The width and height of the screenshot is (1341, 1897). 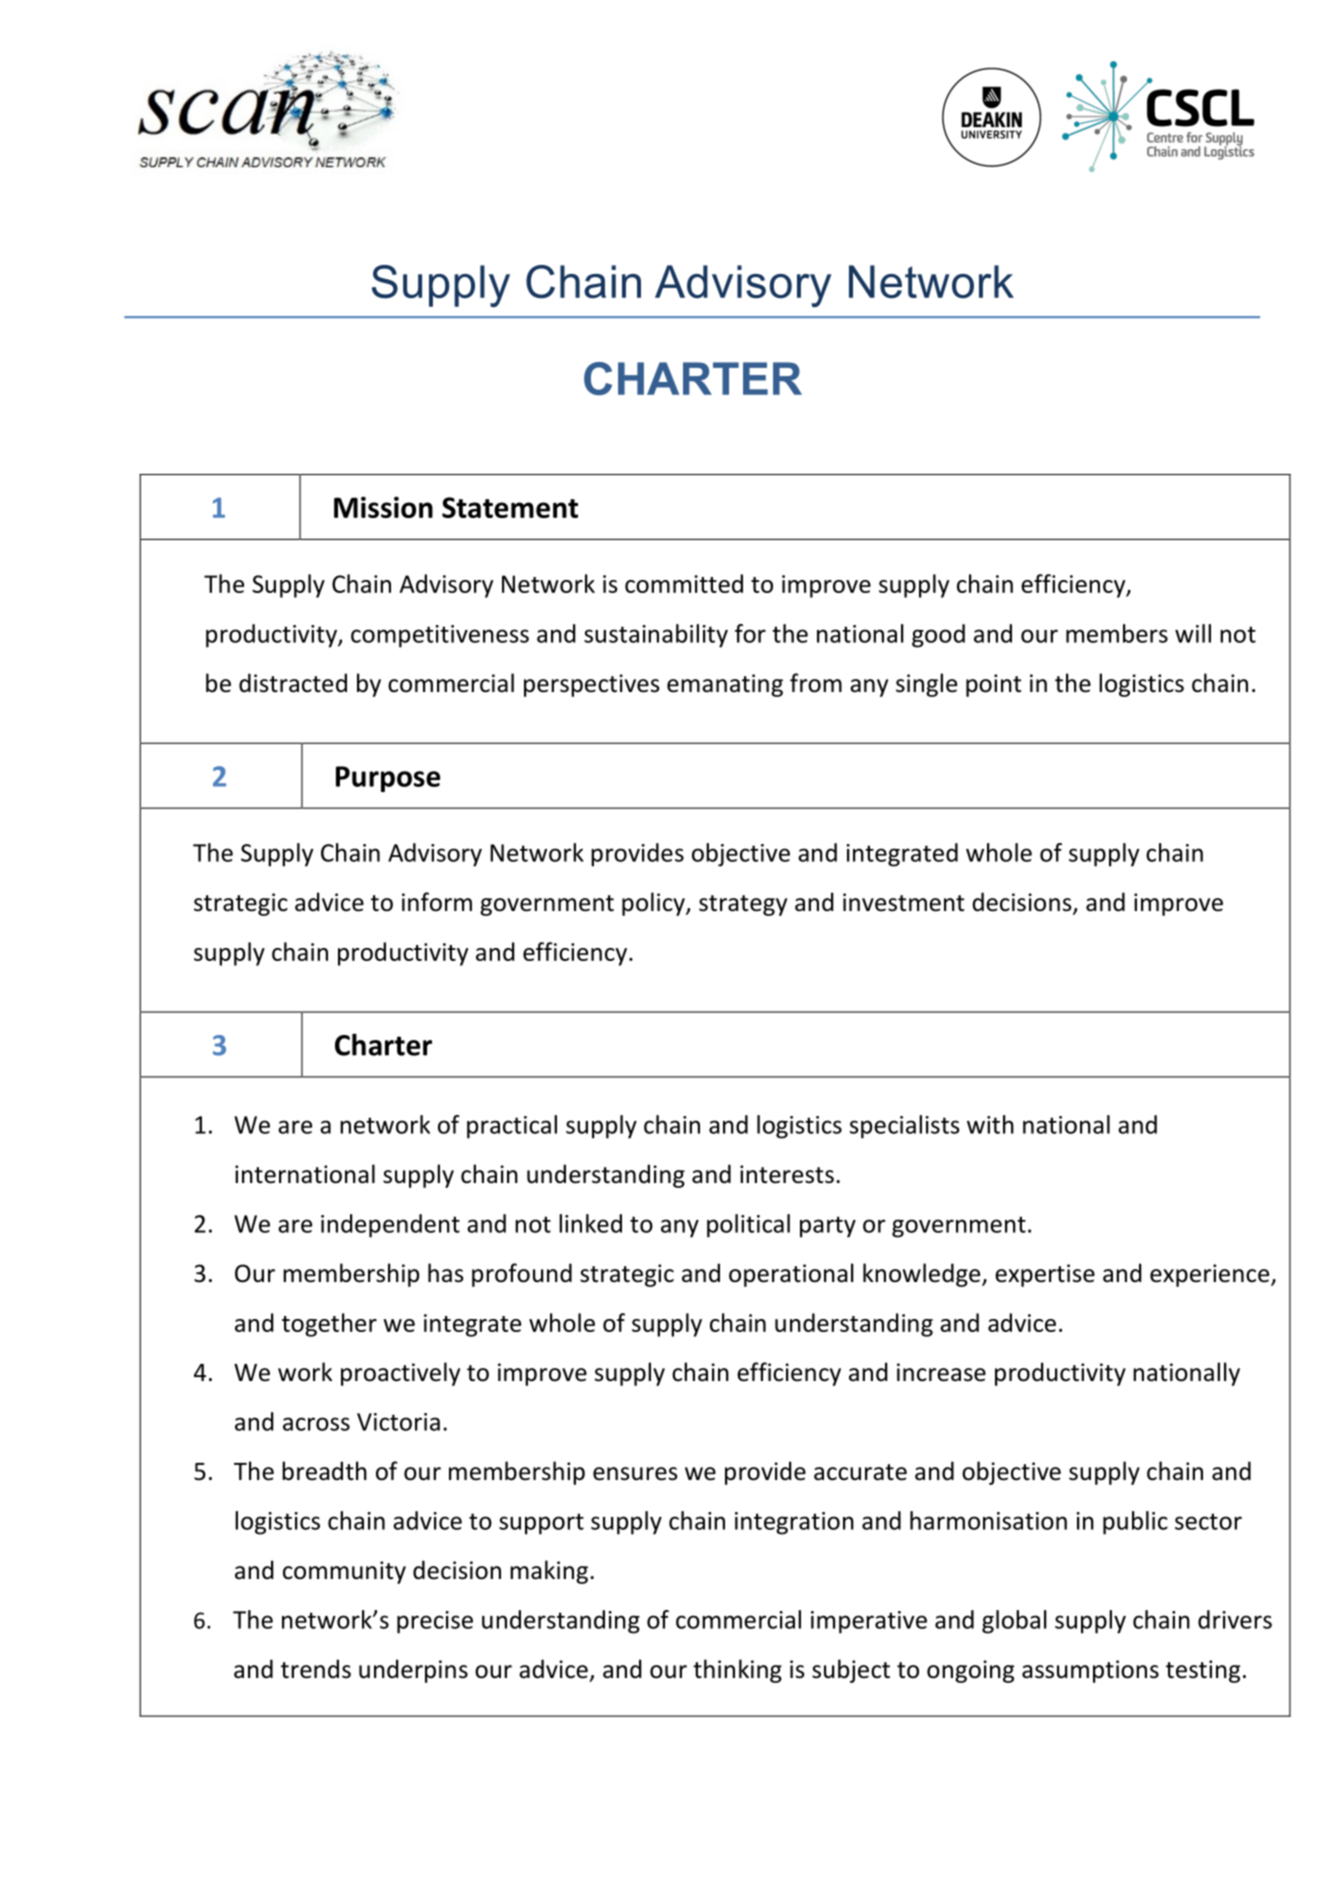 I want to click on precise, so click(x=435, y=1622).
